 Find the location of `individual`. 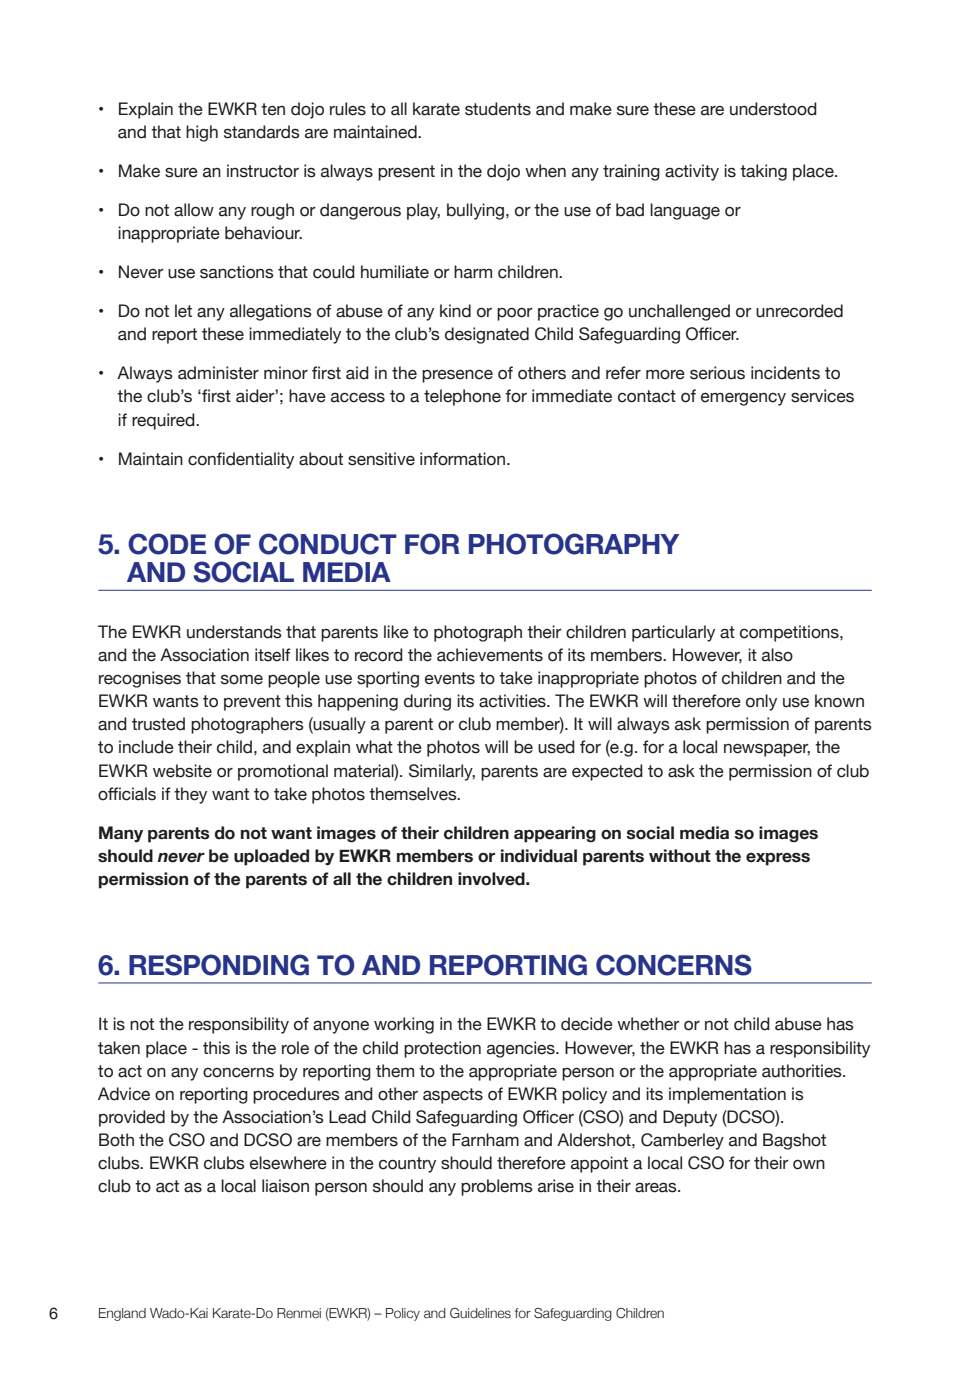

individual is located at coordinates (539, 856).
